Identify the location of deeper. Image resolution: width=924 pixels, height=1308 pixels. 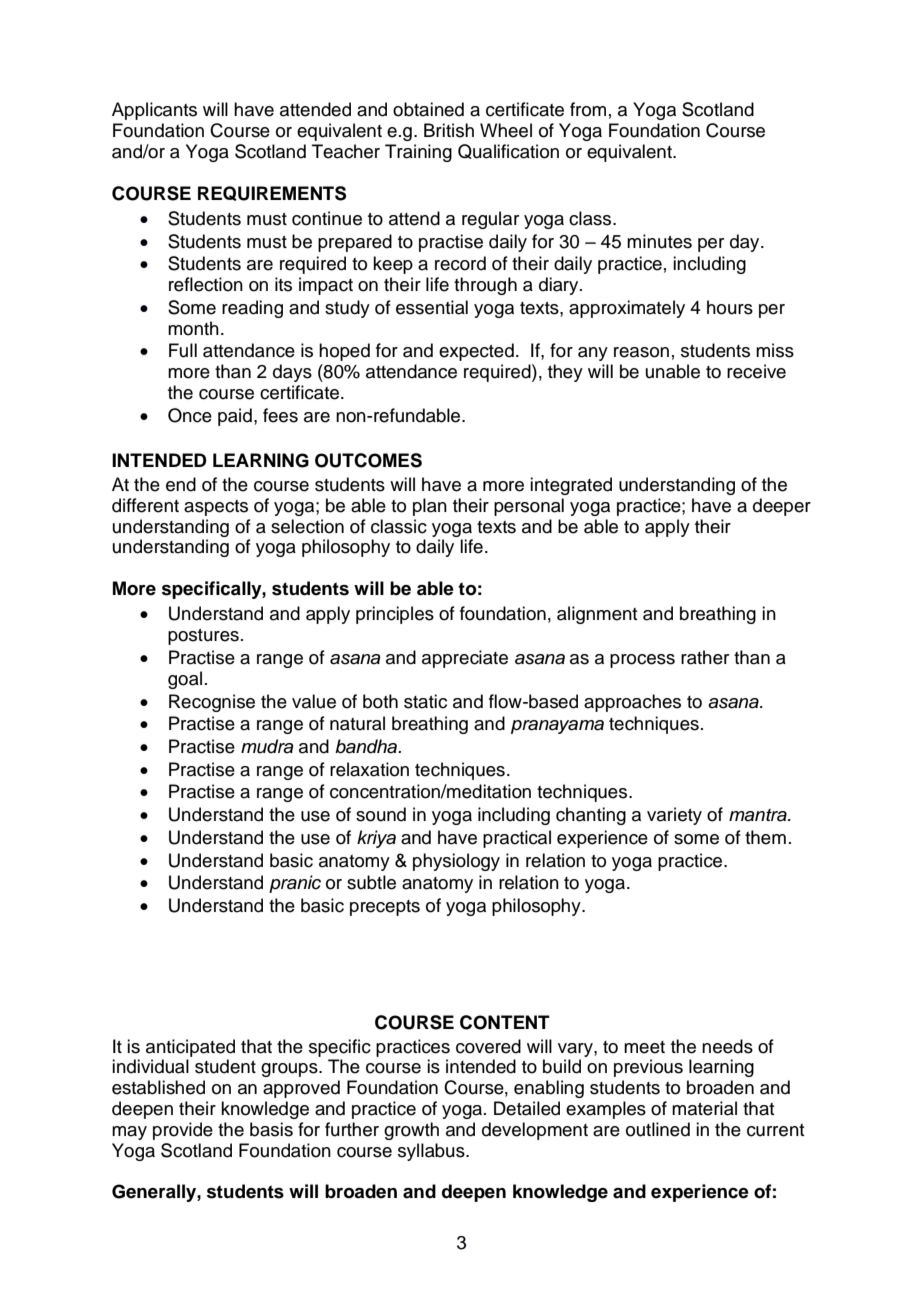
(782, 507).
